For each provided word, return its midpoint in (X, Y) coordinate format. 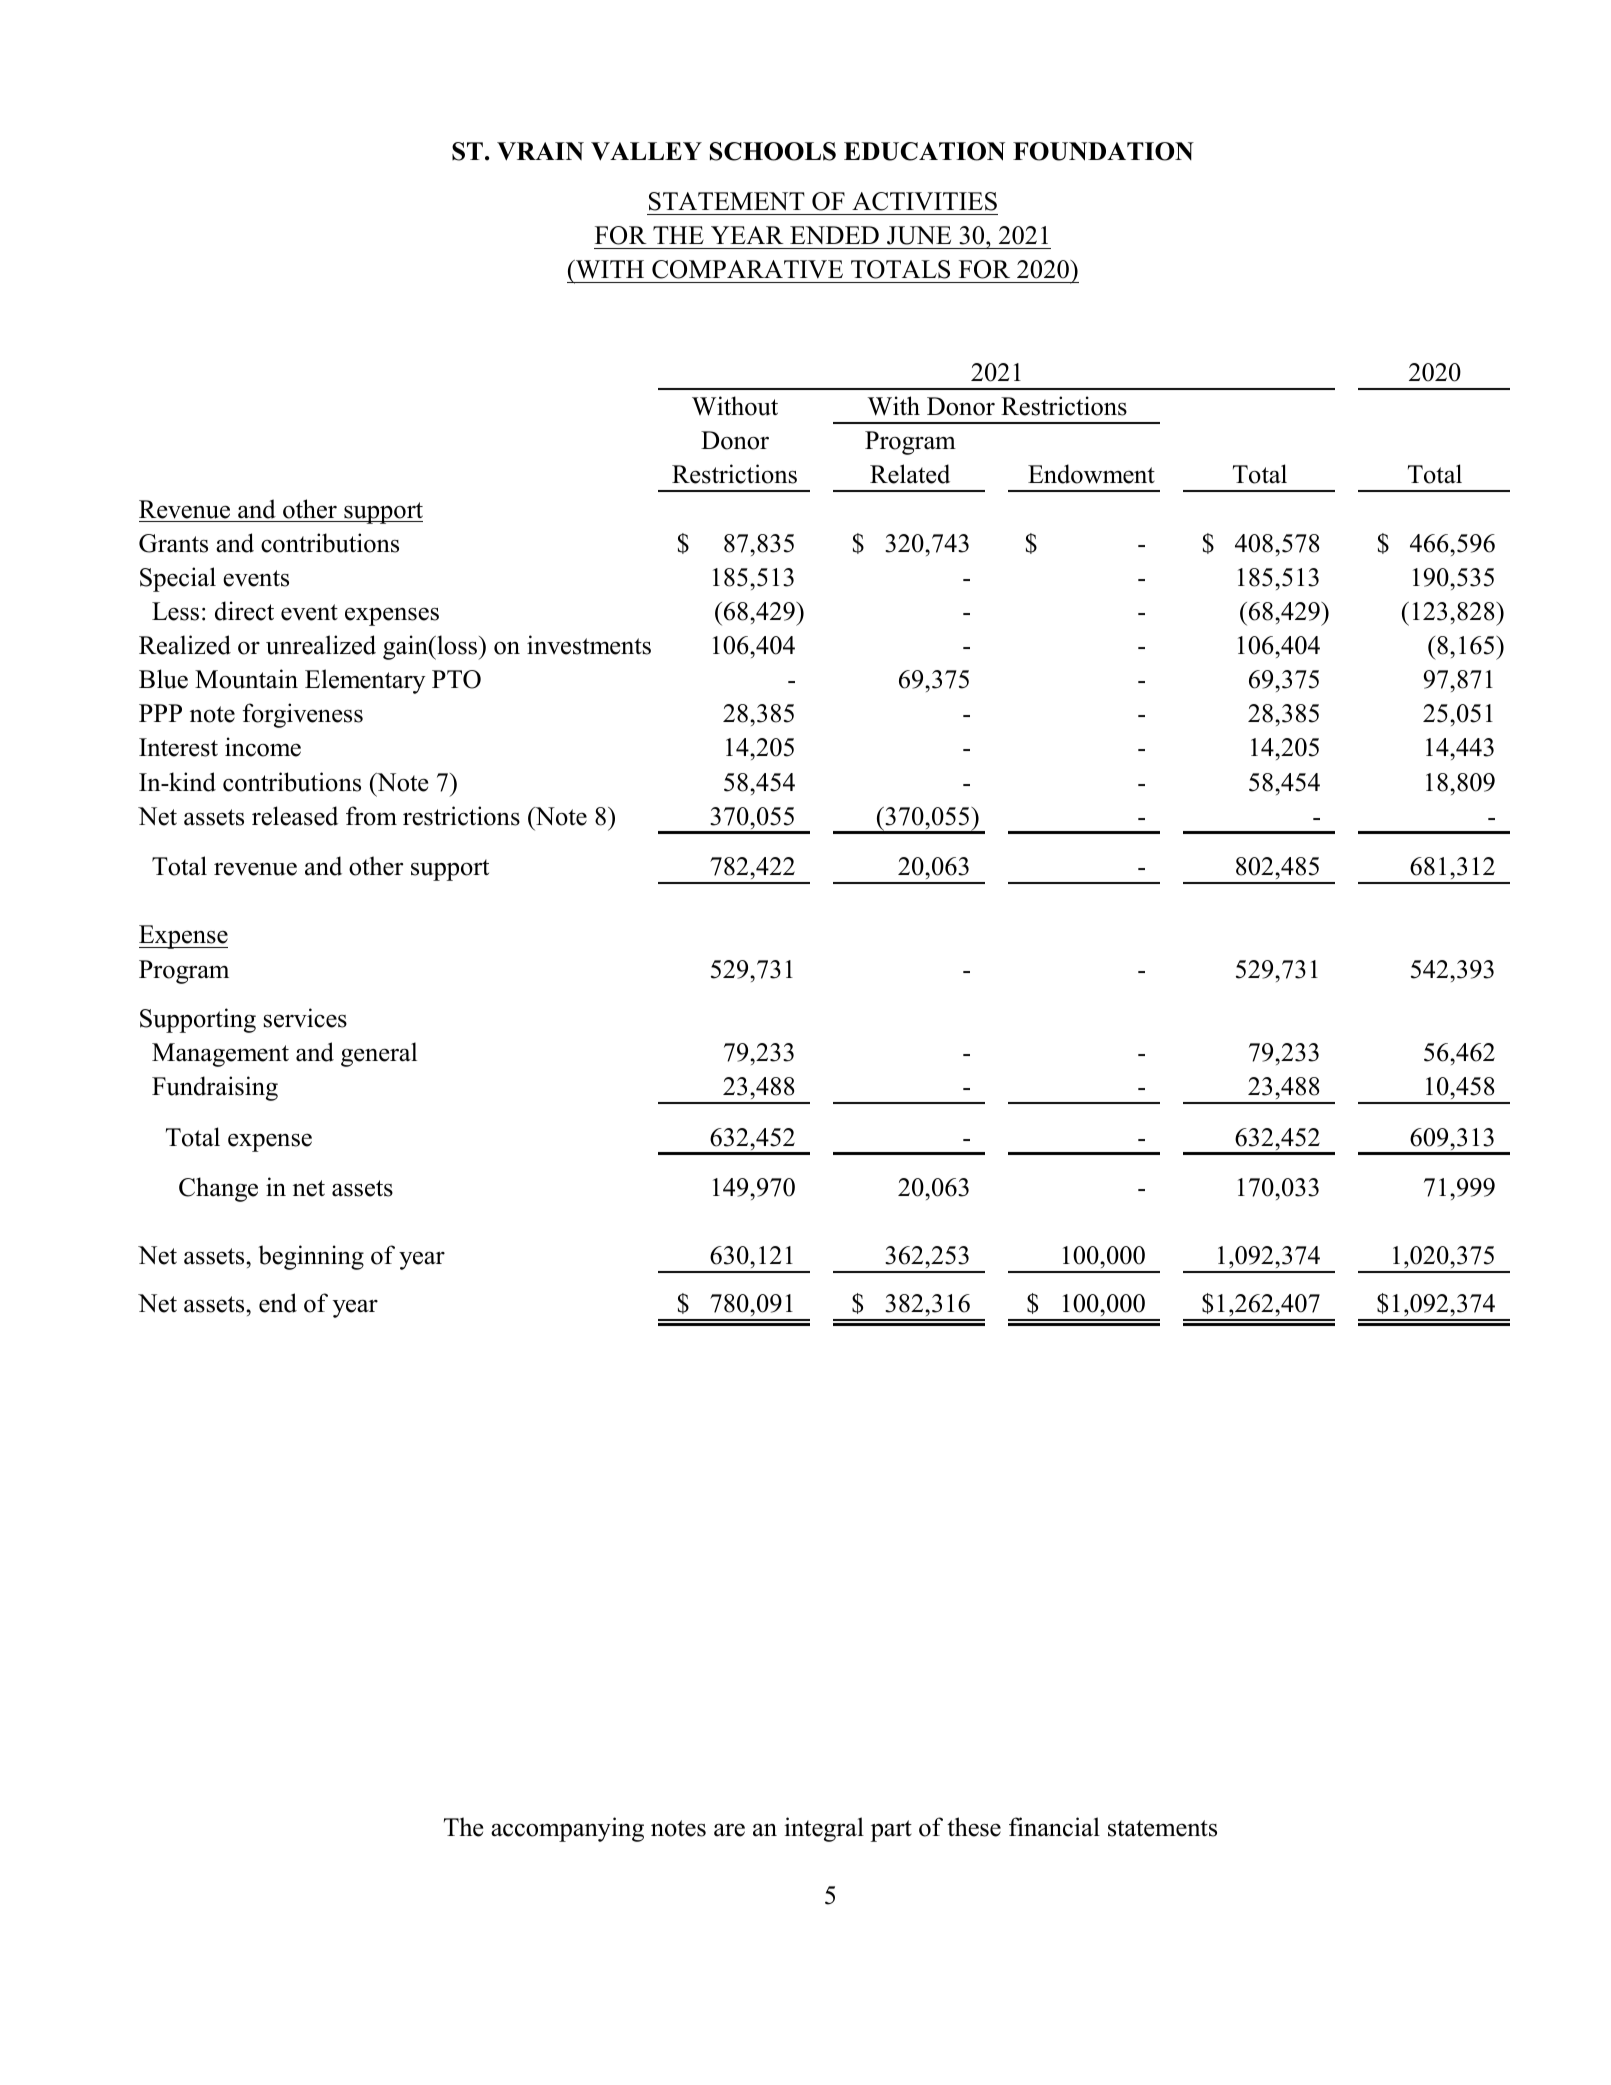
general (379, 1054)
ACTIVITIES (924, 201)
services (305, 1018)
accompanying (567, 1829)
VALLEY (646, 151)
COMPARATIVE (747, 269)
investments (589, 645)
